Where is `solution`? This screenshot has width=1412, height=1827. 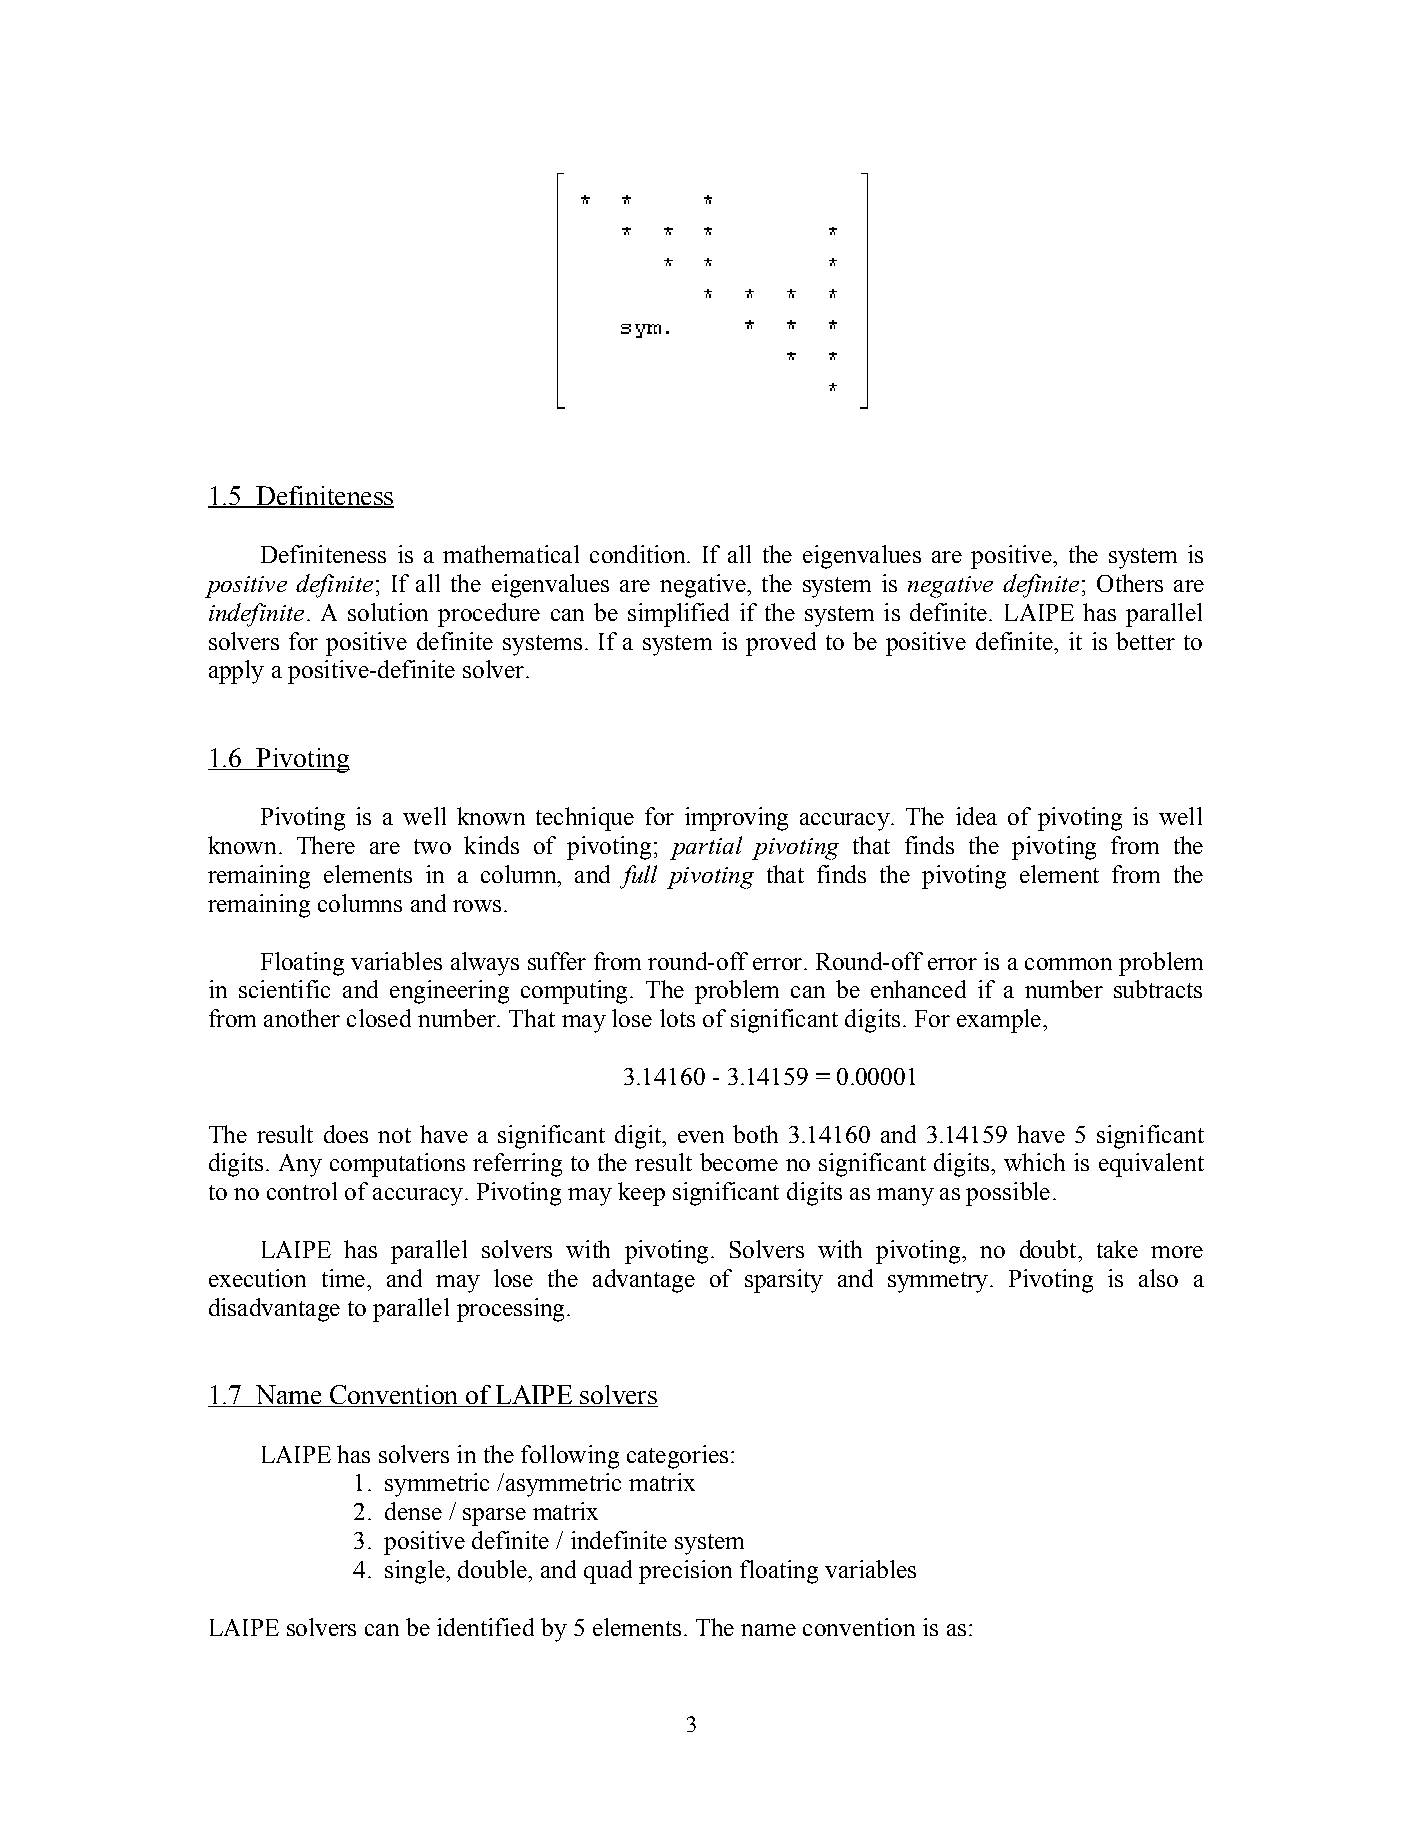
solution is located at coordinates (388, 612).
